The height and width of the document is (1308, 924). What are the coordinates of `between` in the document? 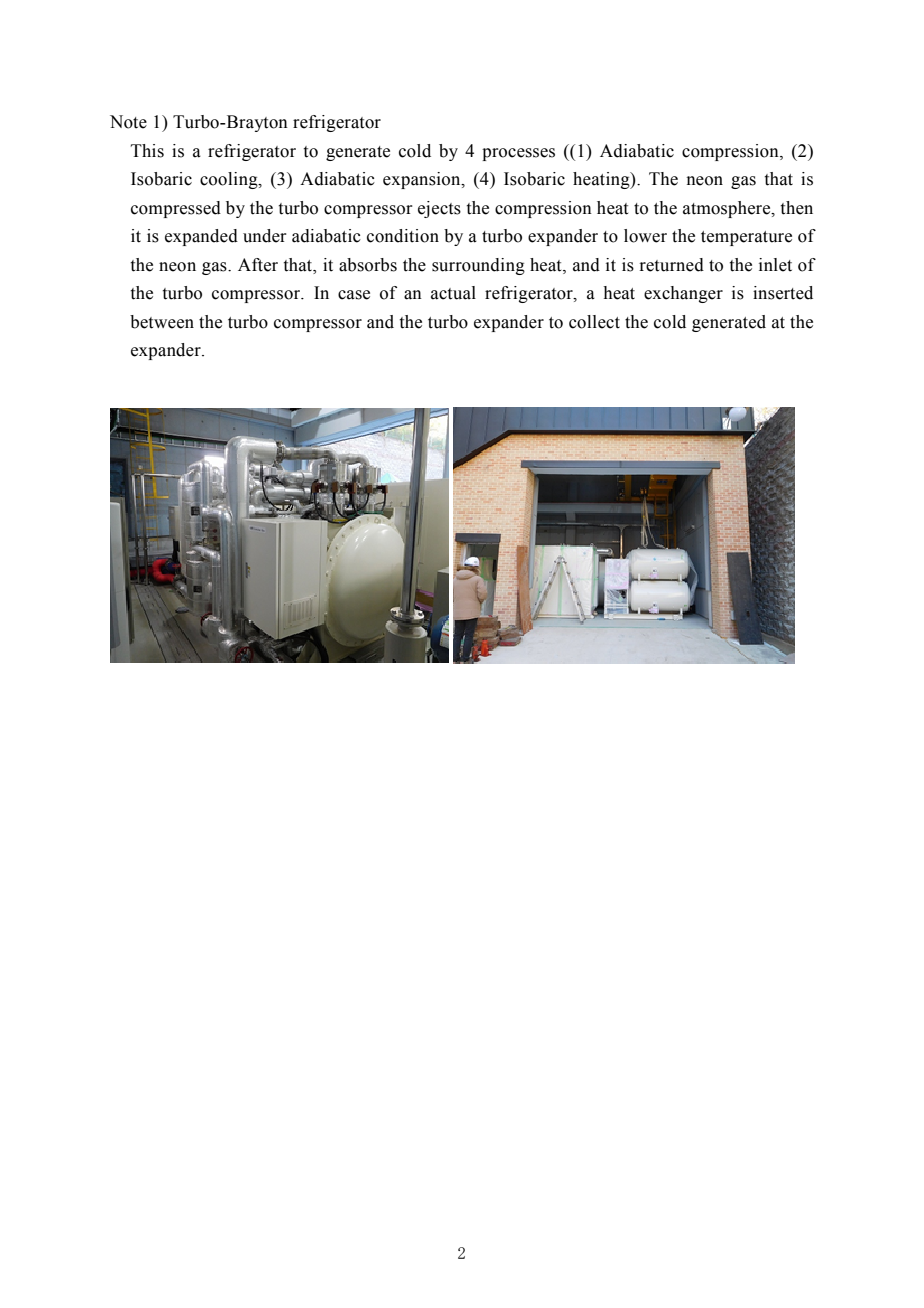 It's located at (162, 322).
